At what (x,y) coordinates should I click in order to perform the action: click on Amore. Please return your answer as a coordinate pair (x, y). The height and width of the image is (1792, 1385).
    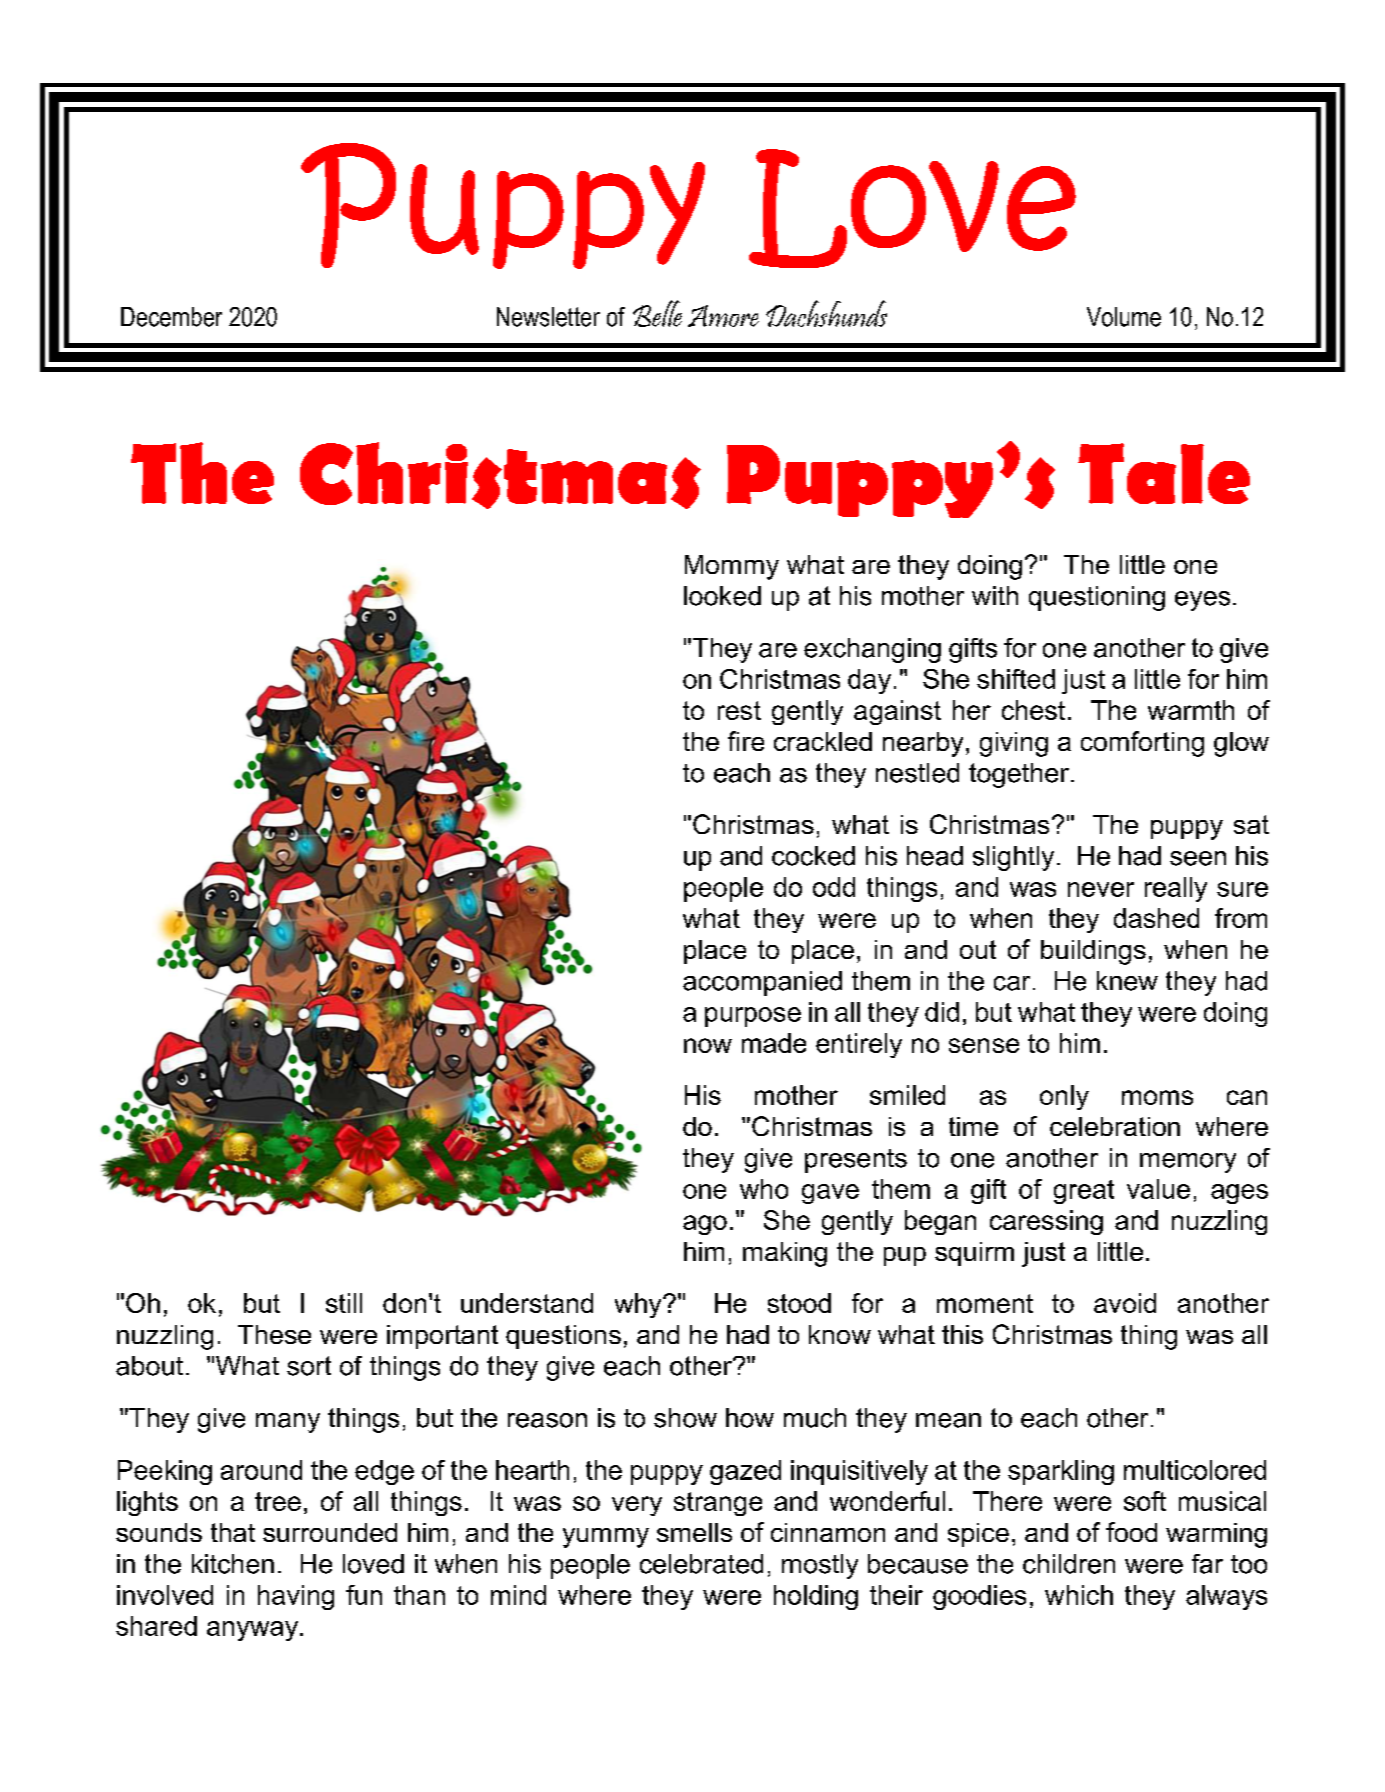
    Looking at the image, I should click on (723, 316).
